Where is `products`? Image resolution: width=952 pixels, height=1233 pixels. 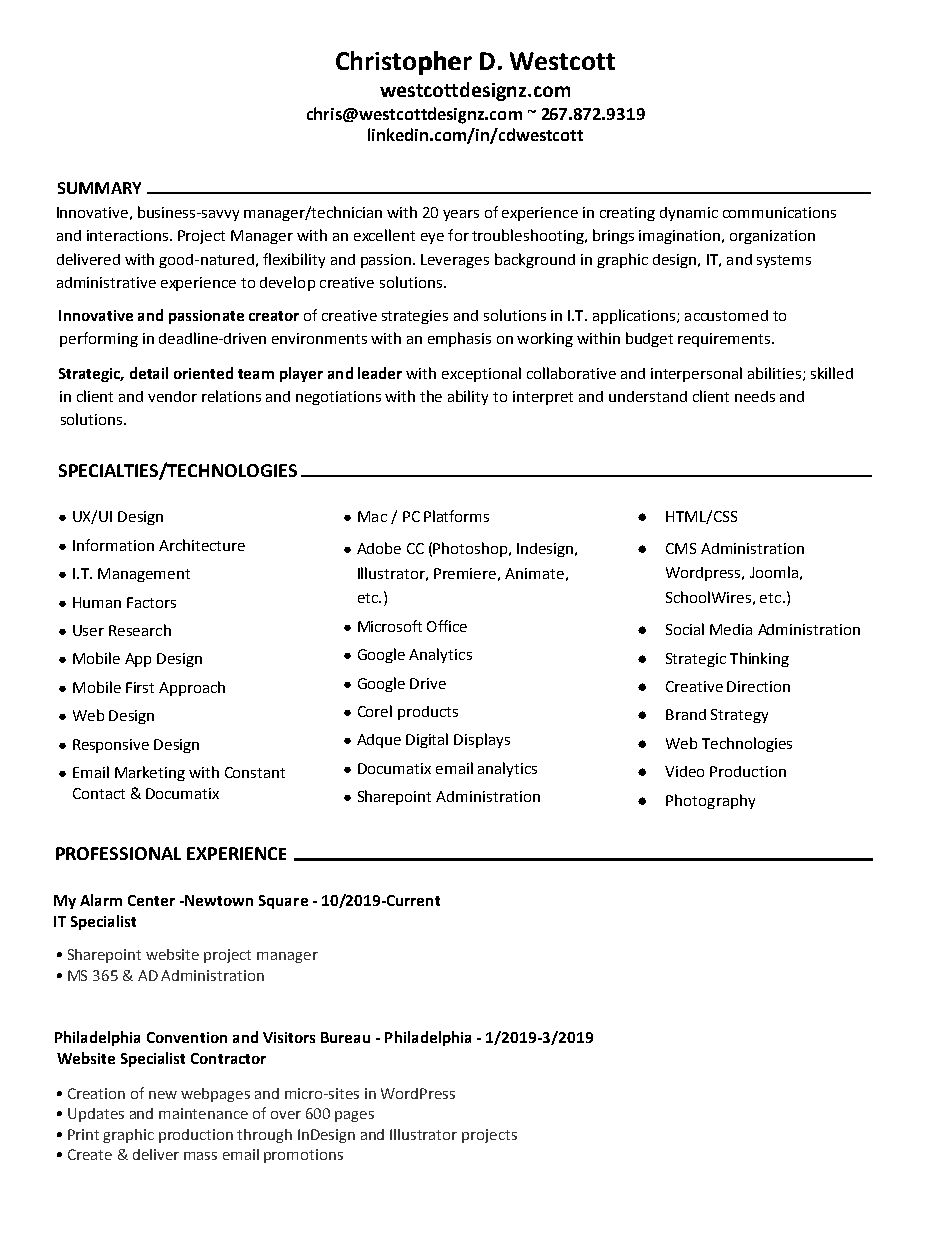
products is located at coordinates (428, 713).
